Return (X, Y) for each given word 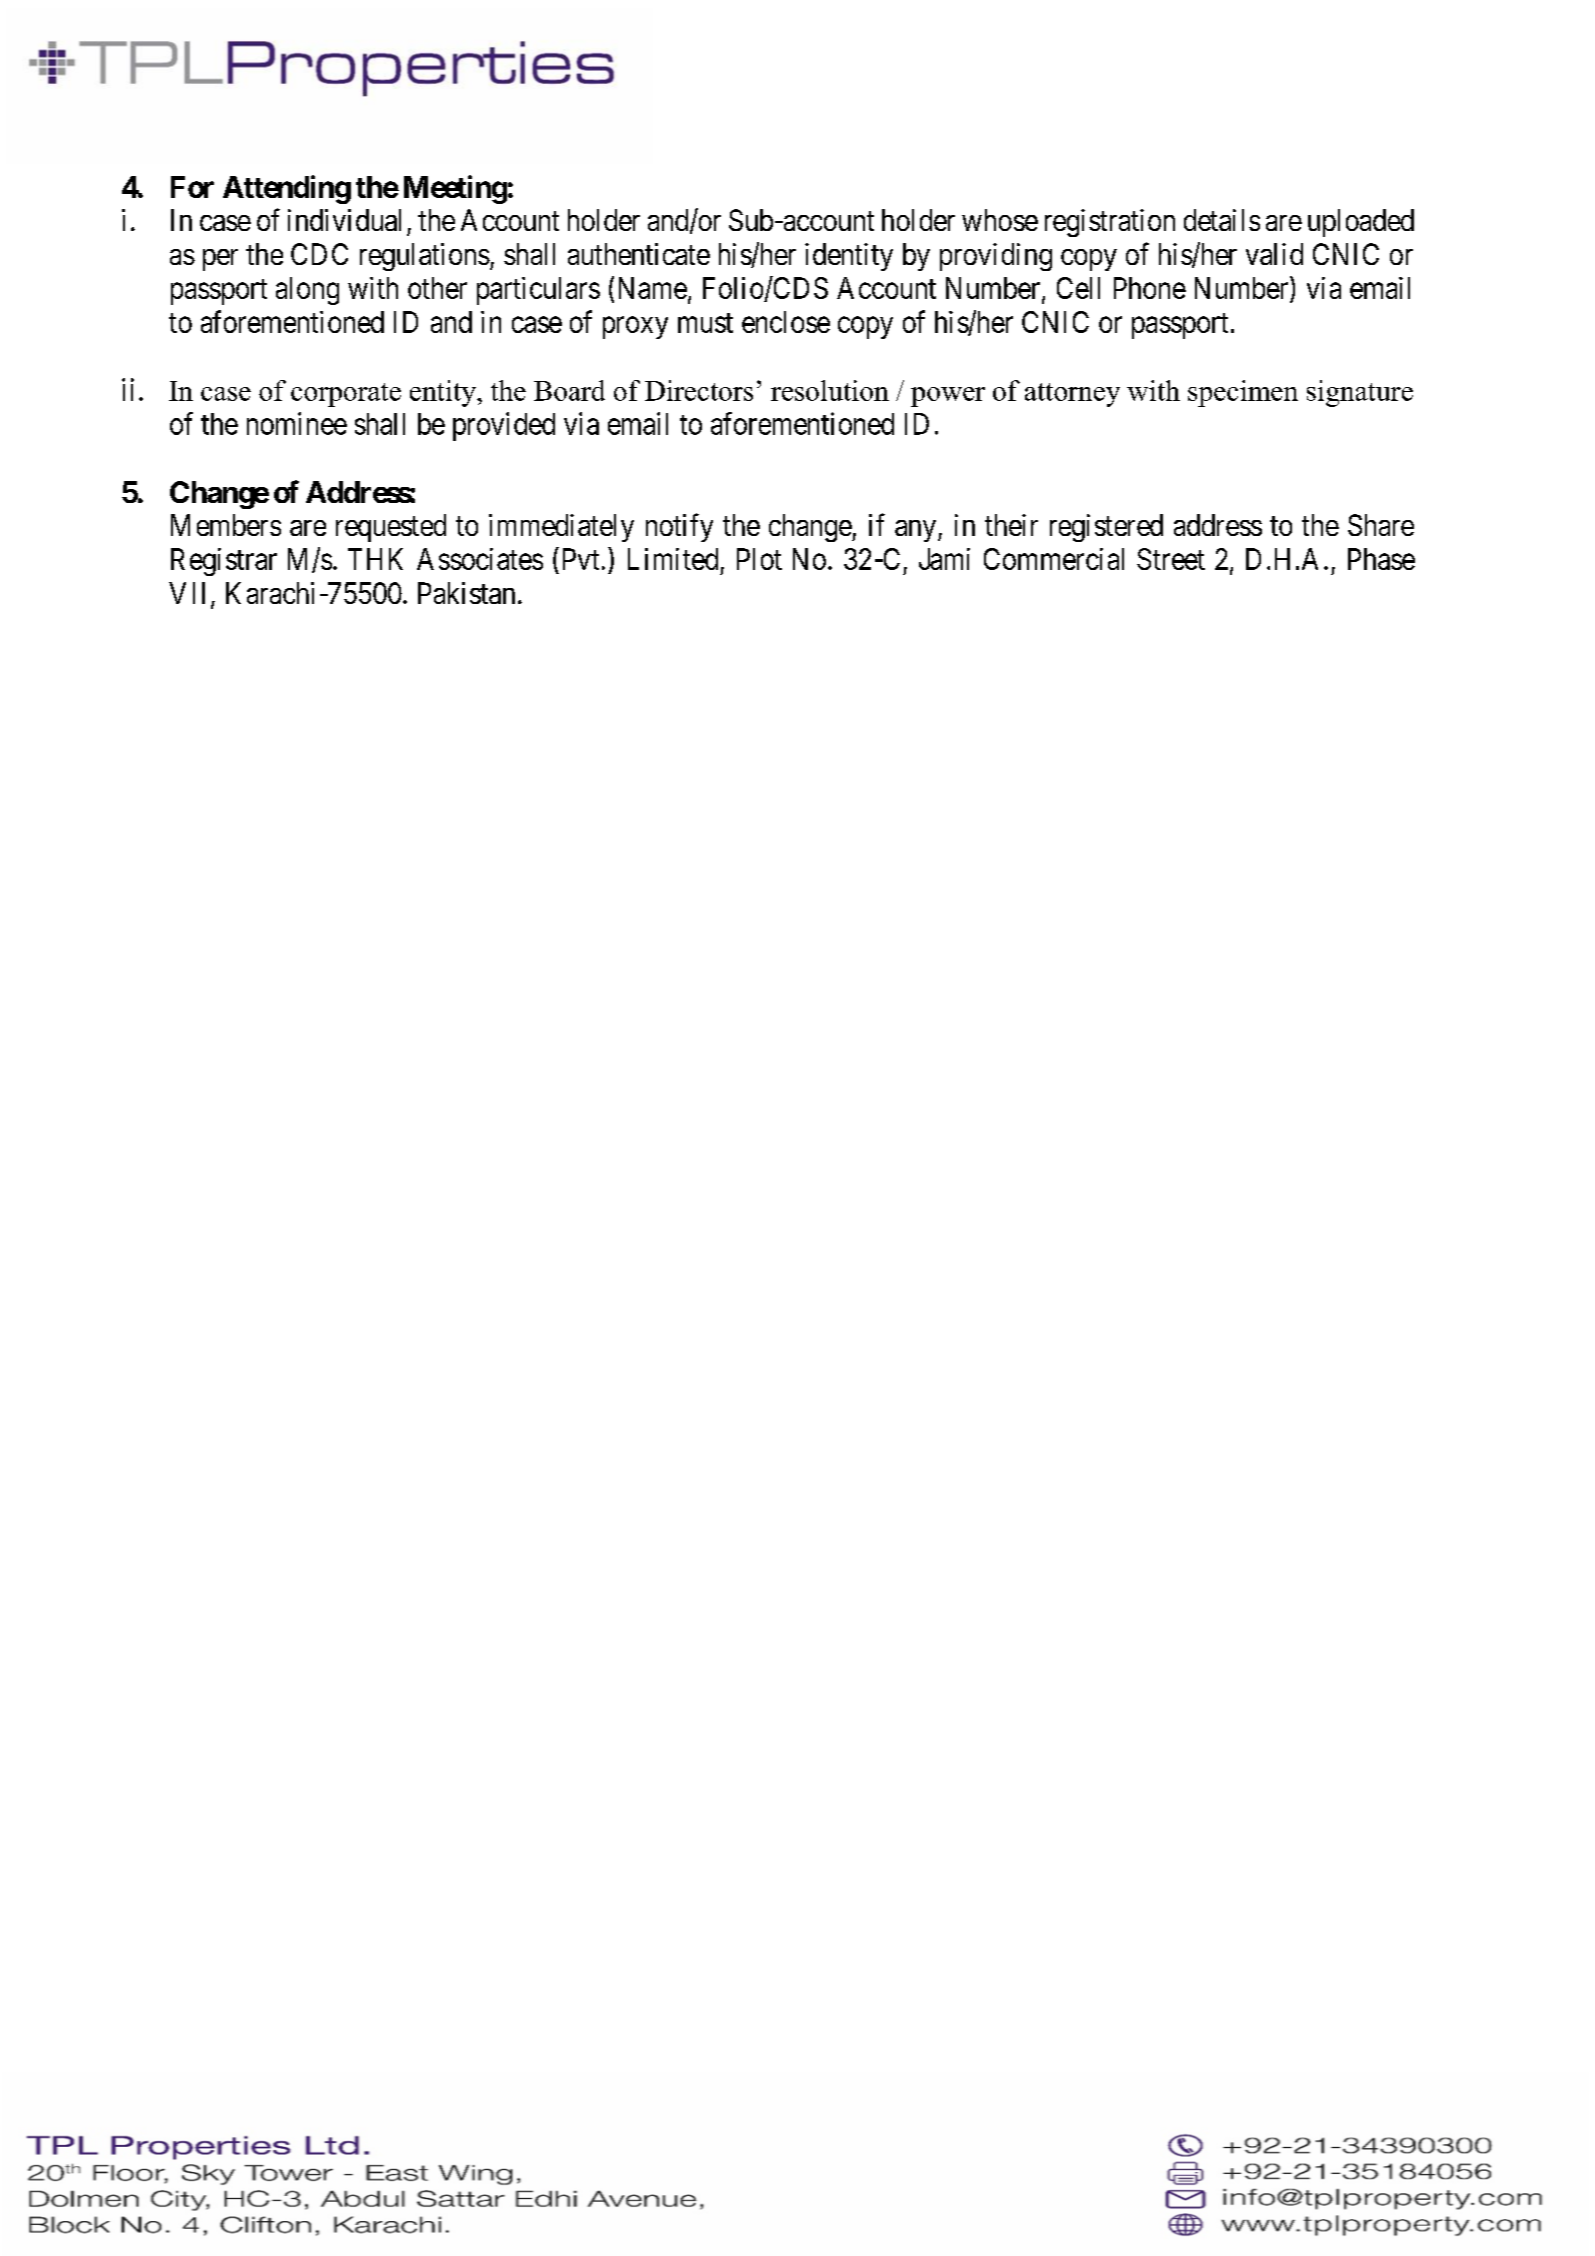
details (1222, 220)
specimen (1243, 393)
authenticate (639, 254)
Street (1171, 559)
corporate (346, 395)
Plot (759, 559)
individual (344, 220)
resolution (830, 390)
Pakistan (466, 593)
